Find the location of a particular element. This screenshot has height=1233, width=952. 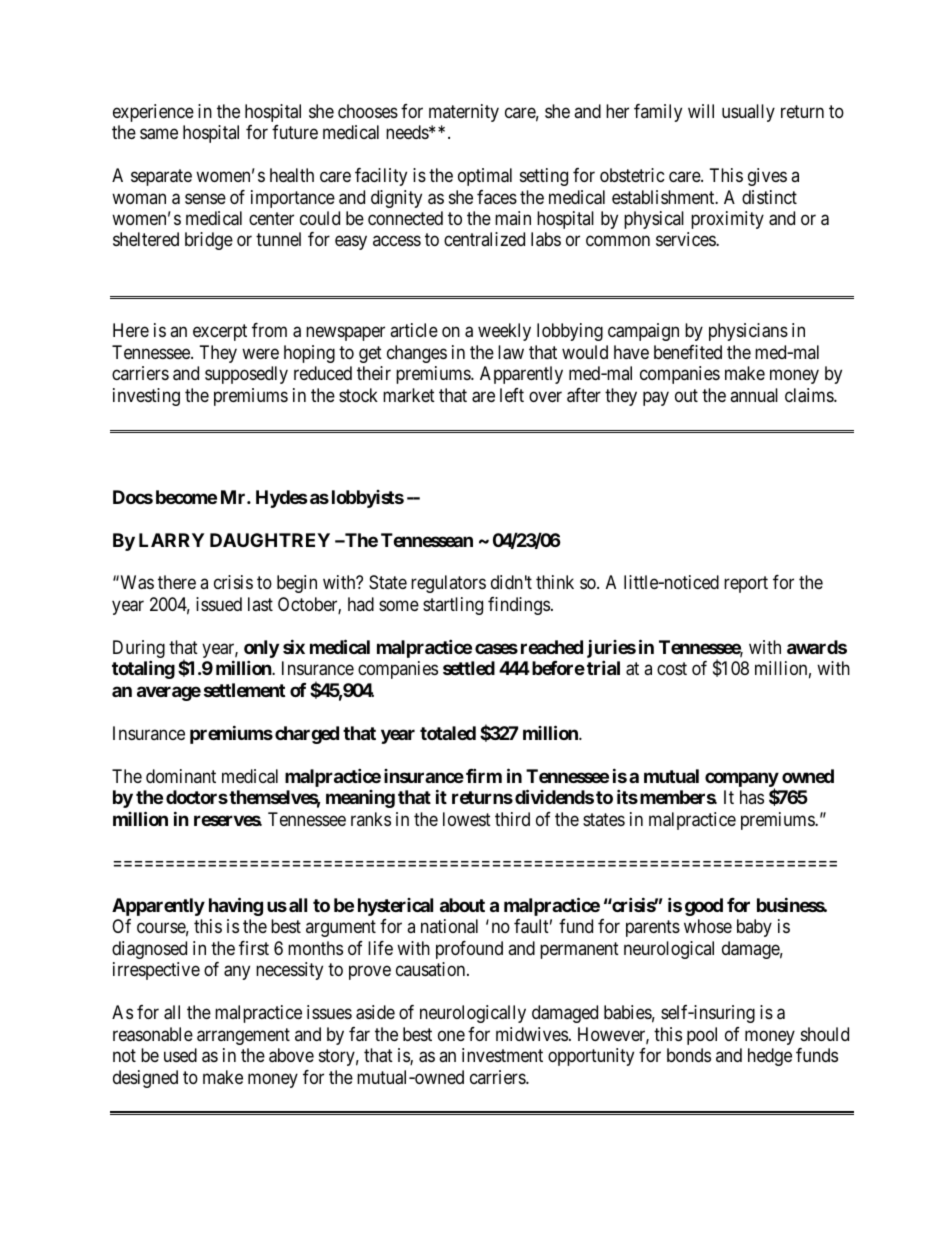

arrangement is located at coordinates (243, 1036).
